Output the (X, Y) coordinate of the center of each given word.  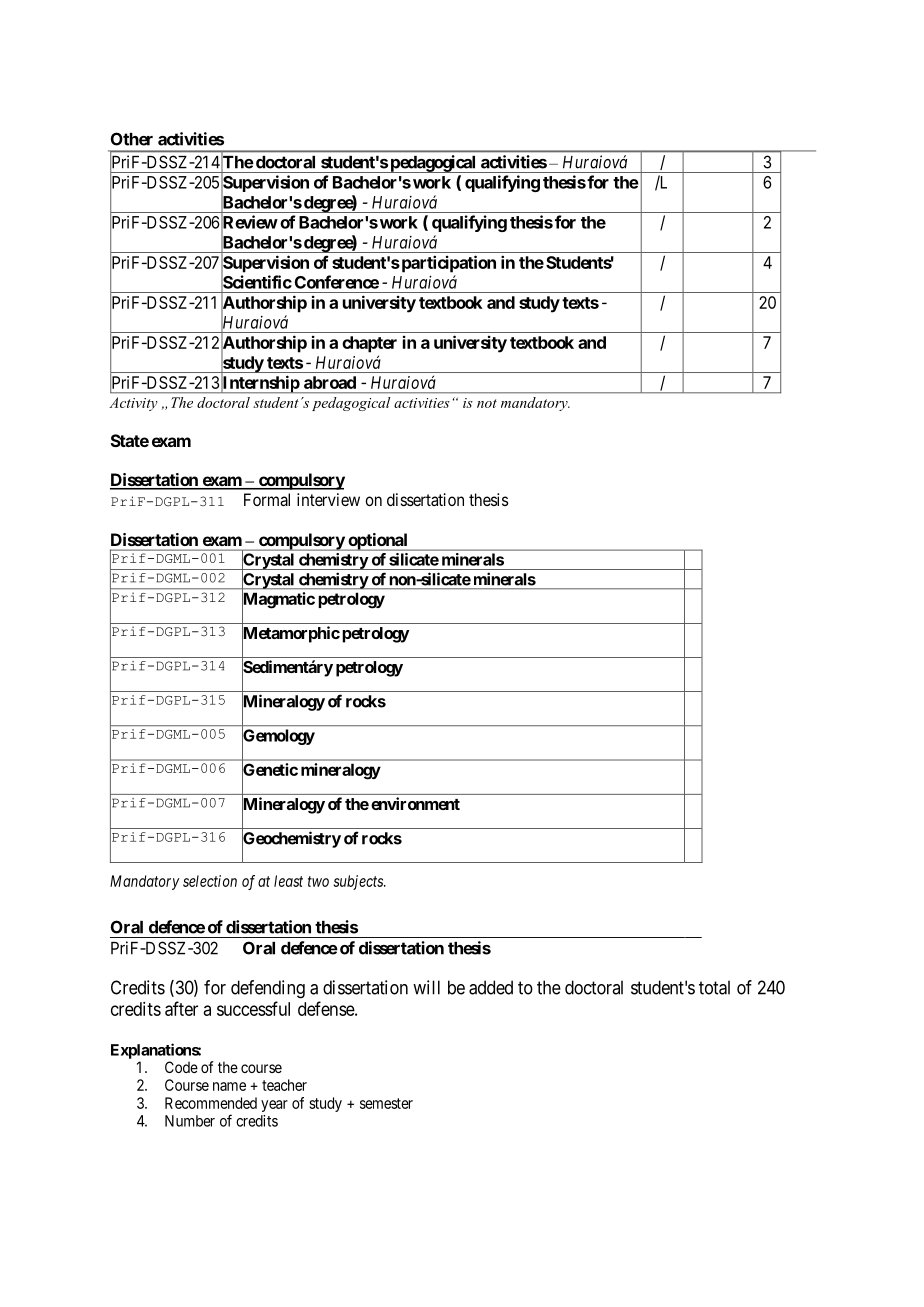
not (487, 403)
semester (386, 1103)
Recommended (211, 1103)
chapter (369, 344)
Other (132, 139)
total (714, 987)
